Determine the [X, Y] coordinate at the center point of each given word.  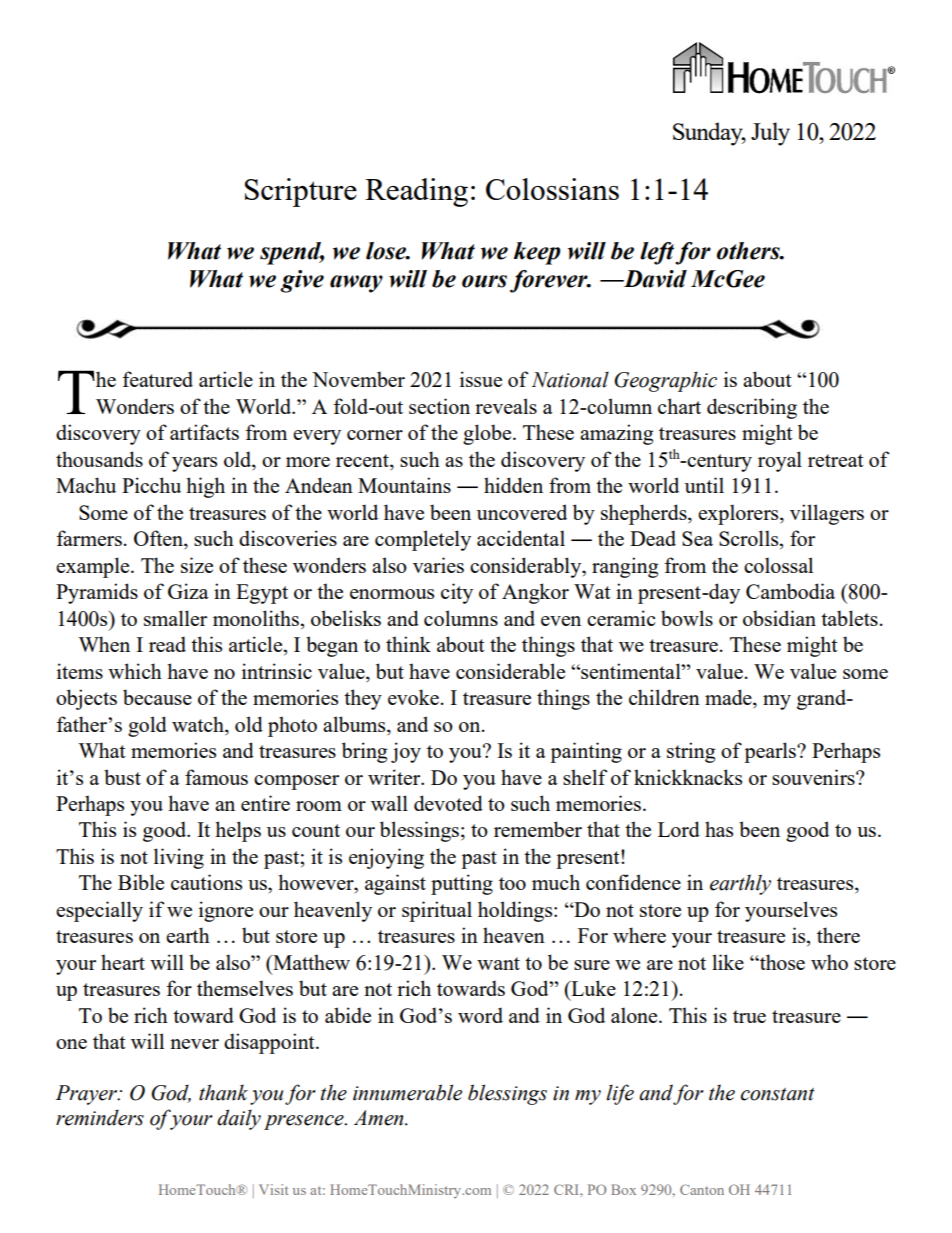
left [658, 253]
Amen [380, 1118]
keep [537, 253]
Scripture [301, 192]
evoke [413, 697]
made [729, 698]
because [157, 697]
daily [239, 1119]
